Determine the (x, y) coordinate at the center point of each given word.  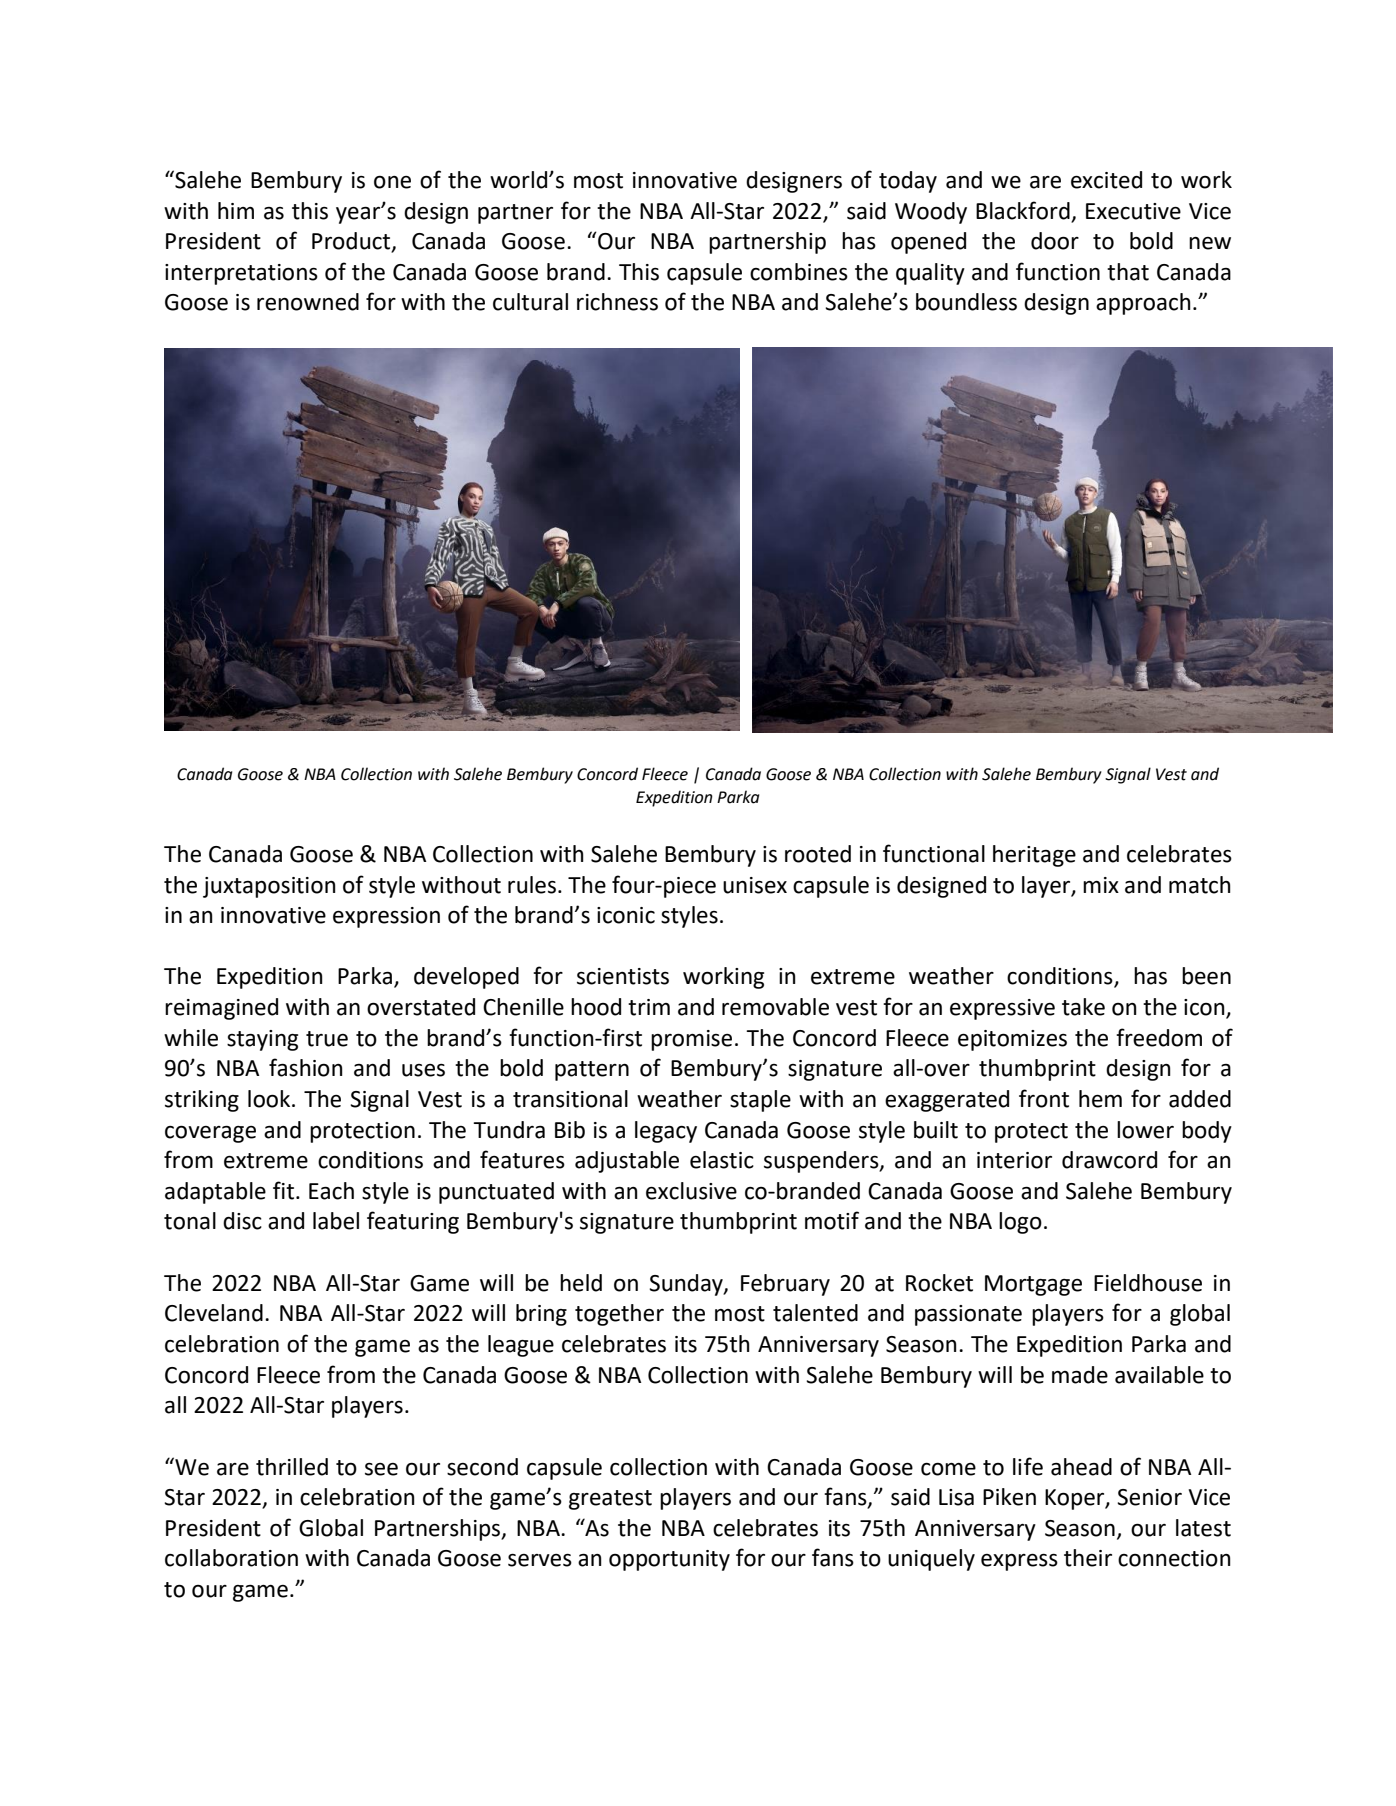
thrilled (292, 1467)
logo (1020, 1223)
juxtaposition (269, 887)
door (1055, 241)
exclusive (691, 1191)
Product (352, 242)
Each (331, 1191)
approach (1143, 304)
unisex (755, 885)
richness (617, 302)
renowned (308, 302)
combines (799, 272)
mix (1101, 885)
